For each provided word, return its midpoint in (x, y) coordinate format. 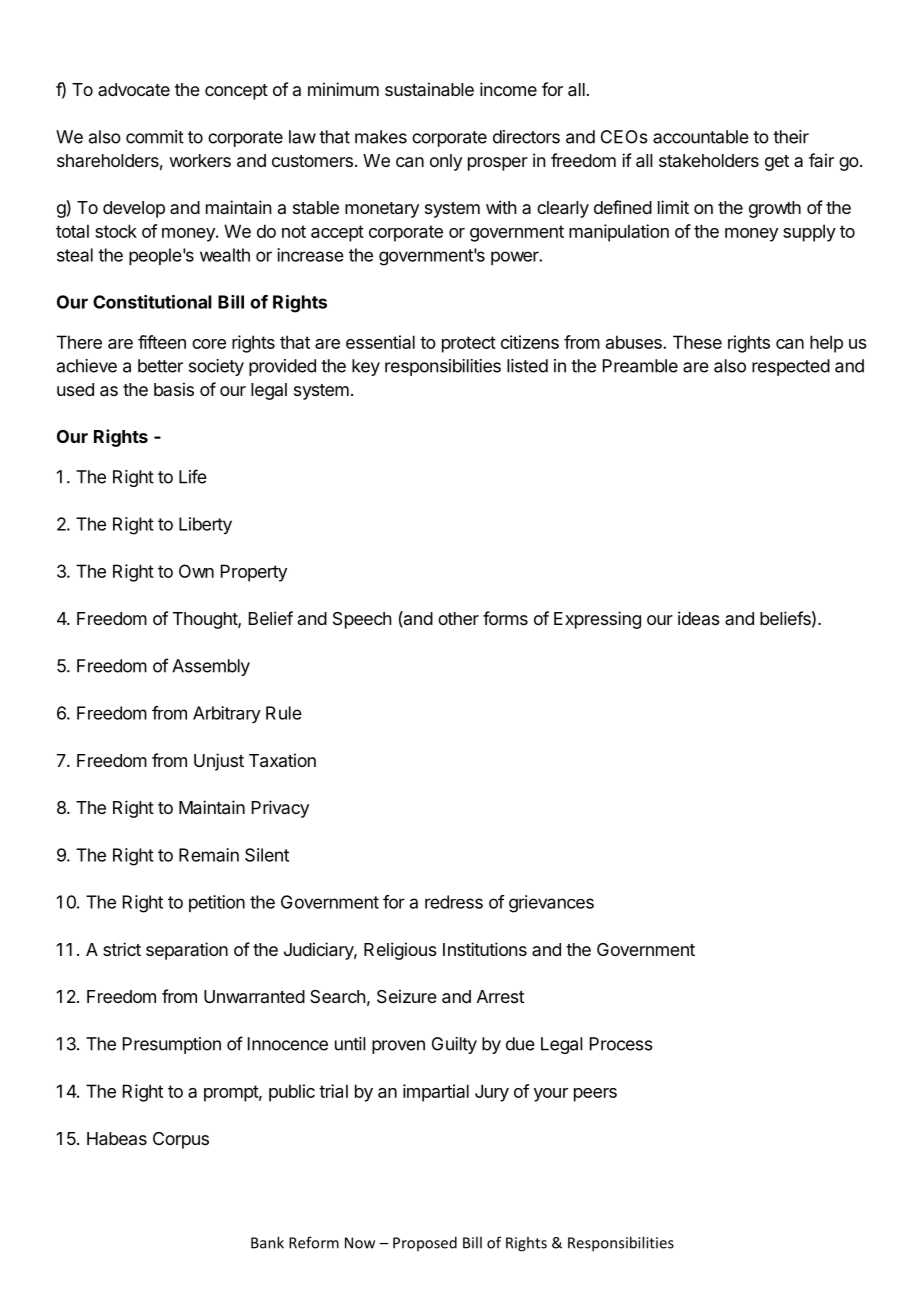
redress (454, 902)
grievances (551, 904)
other (458, 618)
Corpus (181, 1140)
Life (193, 476)
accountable (701, 137)
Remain (209, 855)
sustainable (429, 89)
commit (155, 137)
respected (791, 367)
